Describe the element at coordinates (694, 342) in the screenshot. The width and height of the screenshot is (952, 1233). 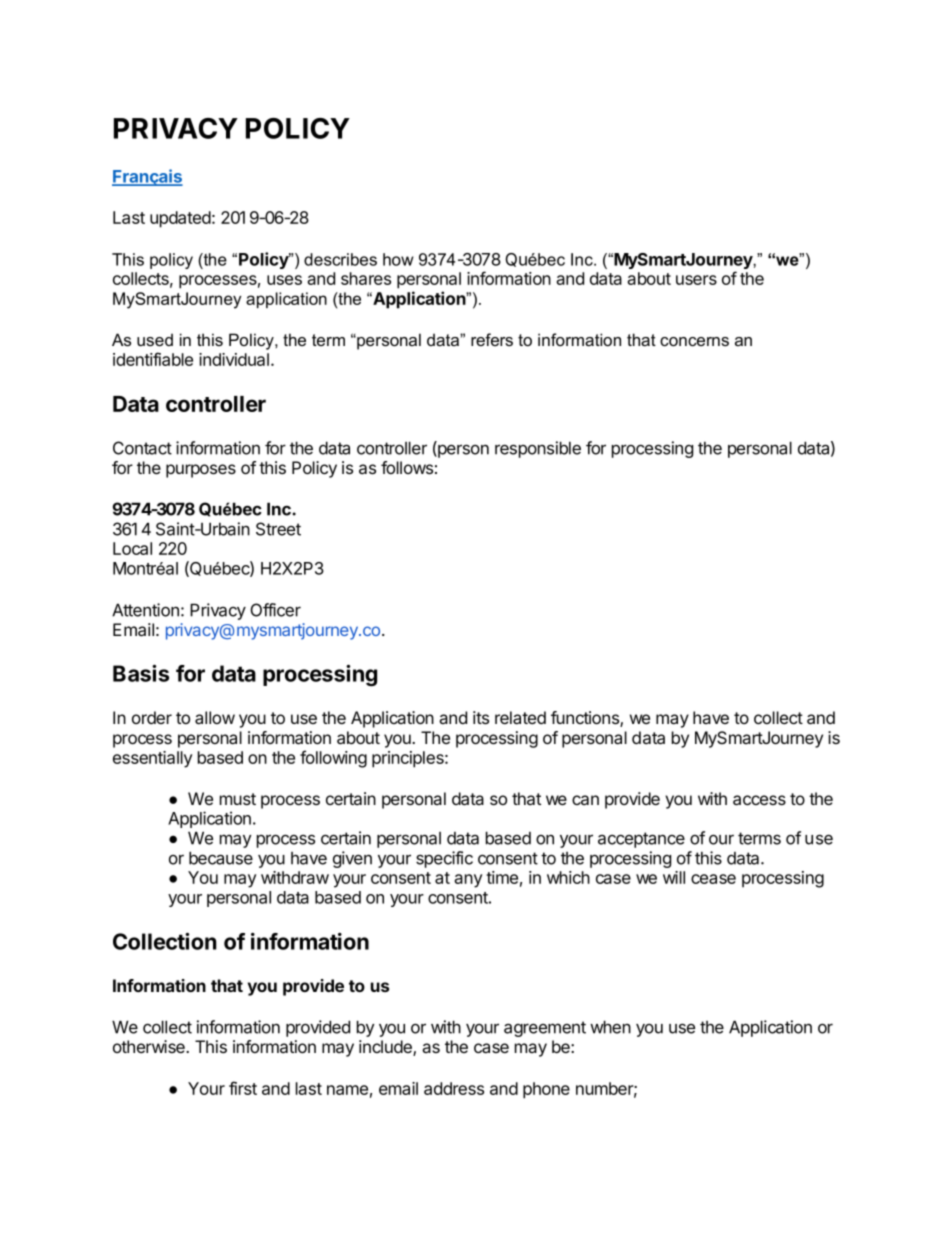
I see `concerns` at that location.
